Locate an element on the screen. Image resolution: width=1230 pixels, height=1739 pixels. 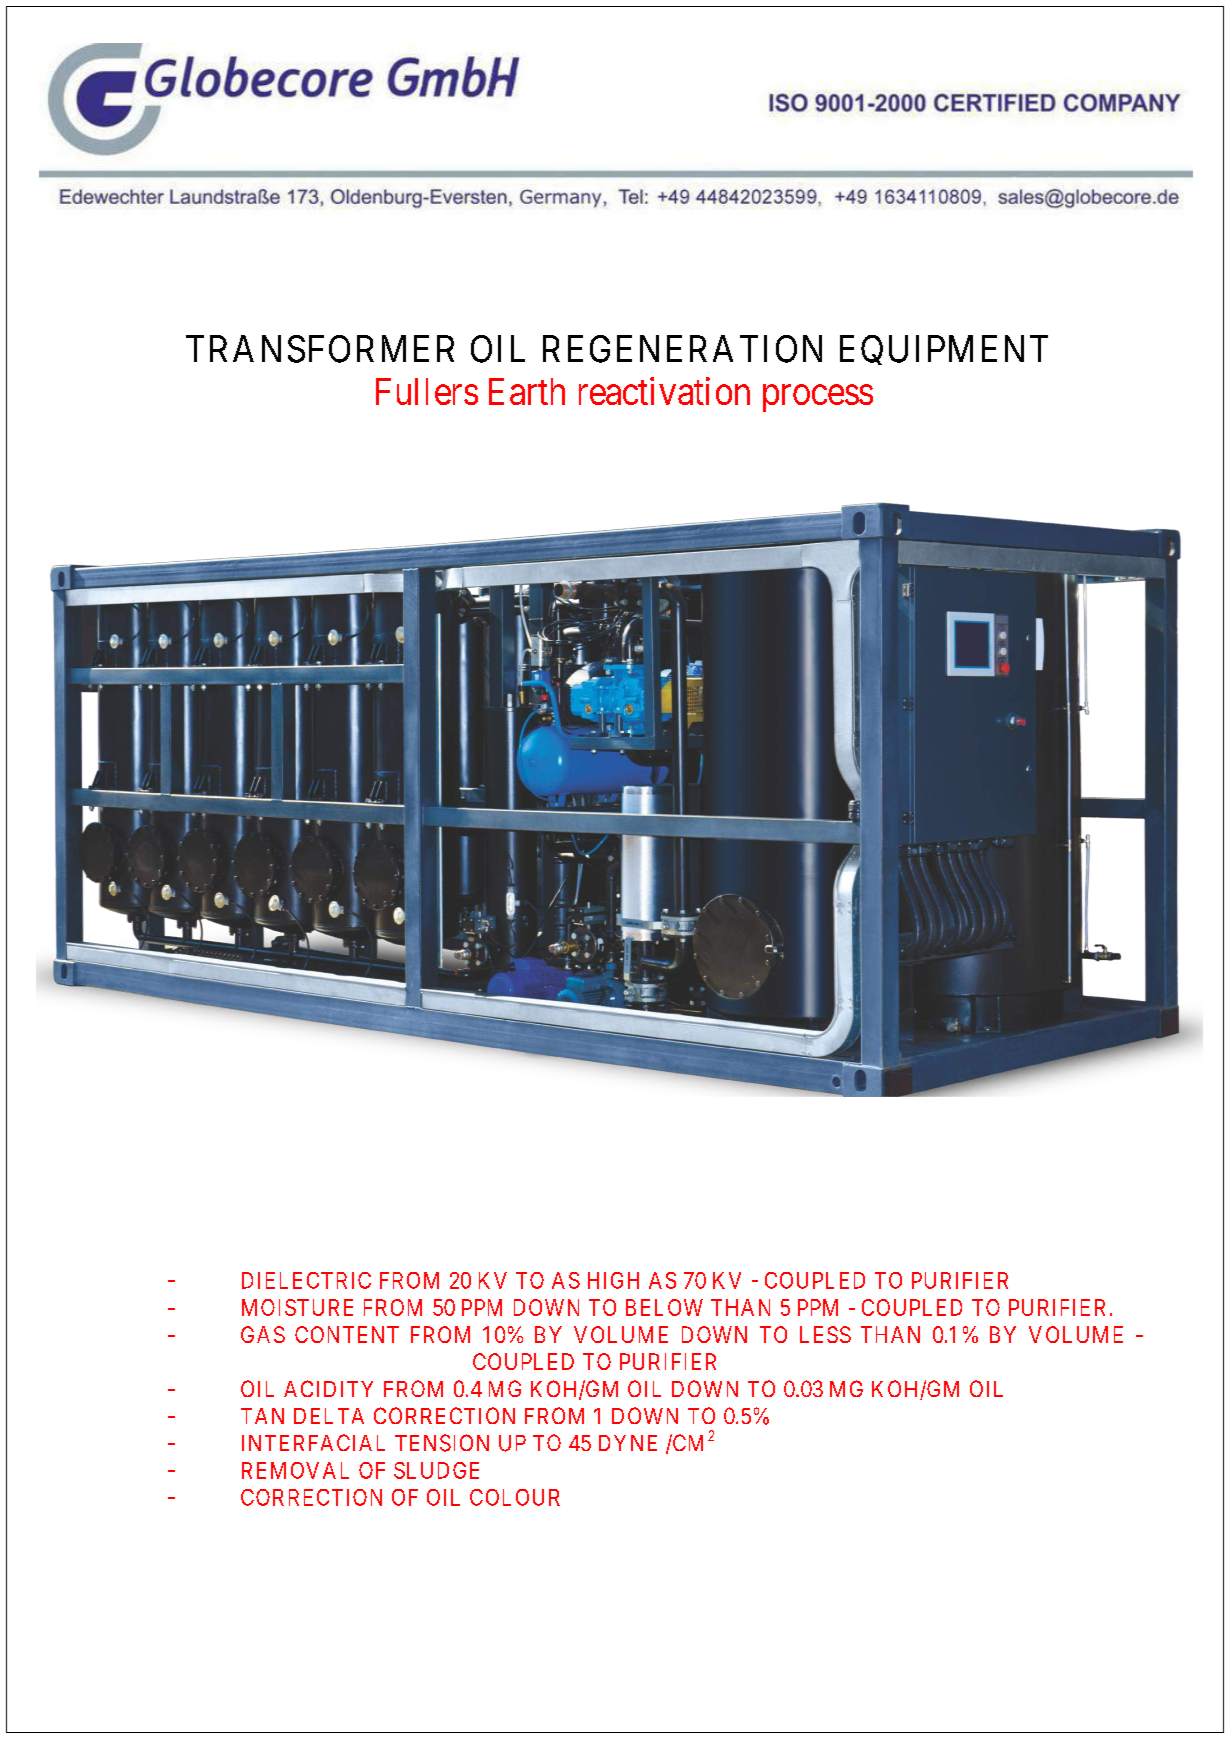
INTERFACIAL is located at coordinates (313, 1442).
